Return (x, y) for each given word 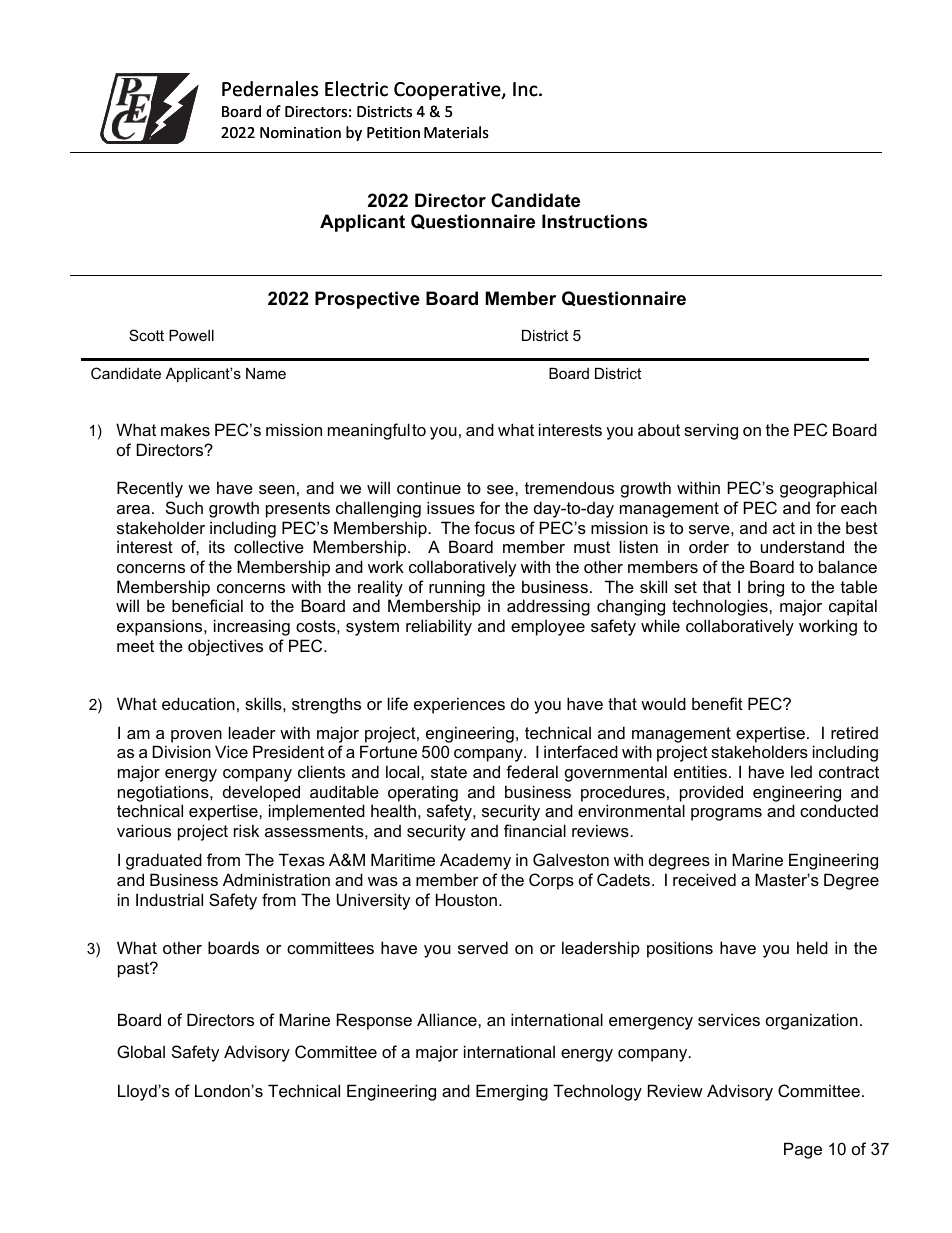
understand (802, 546)
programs (726, 814)
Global (141, 1051)
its (217, 546)
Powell (191, 335)
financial (535, 830)
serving (711, 431)
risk (246, 830)
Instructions (594, 221)
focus (494, 527)
